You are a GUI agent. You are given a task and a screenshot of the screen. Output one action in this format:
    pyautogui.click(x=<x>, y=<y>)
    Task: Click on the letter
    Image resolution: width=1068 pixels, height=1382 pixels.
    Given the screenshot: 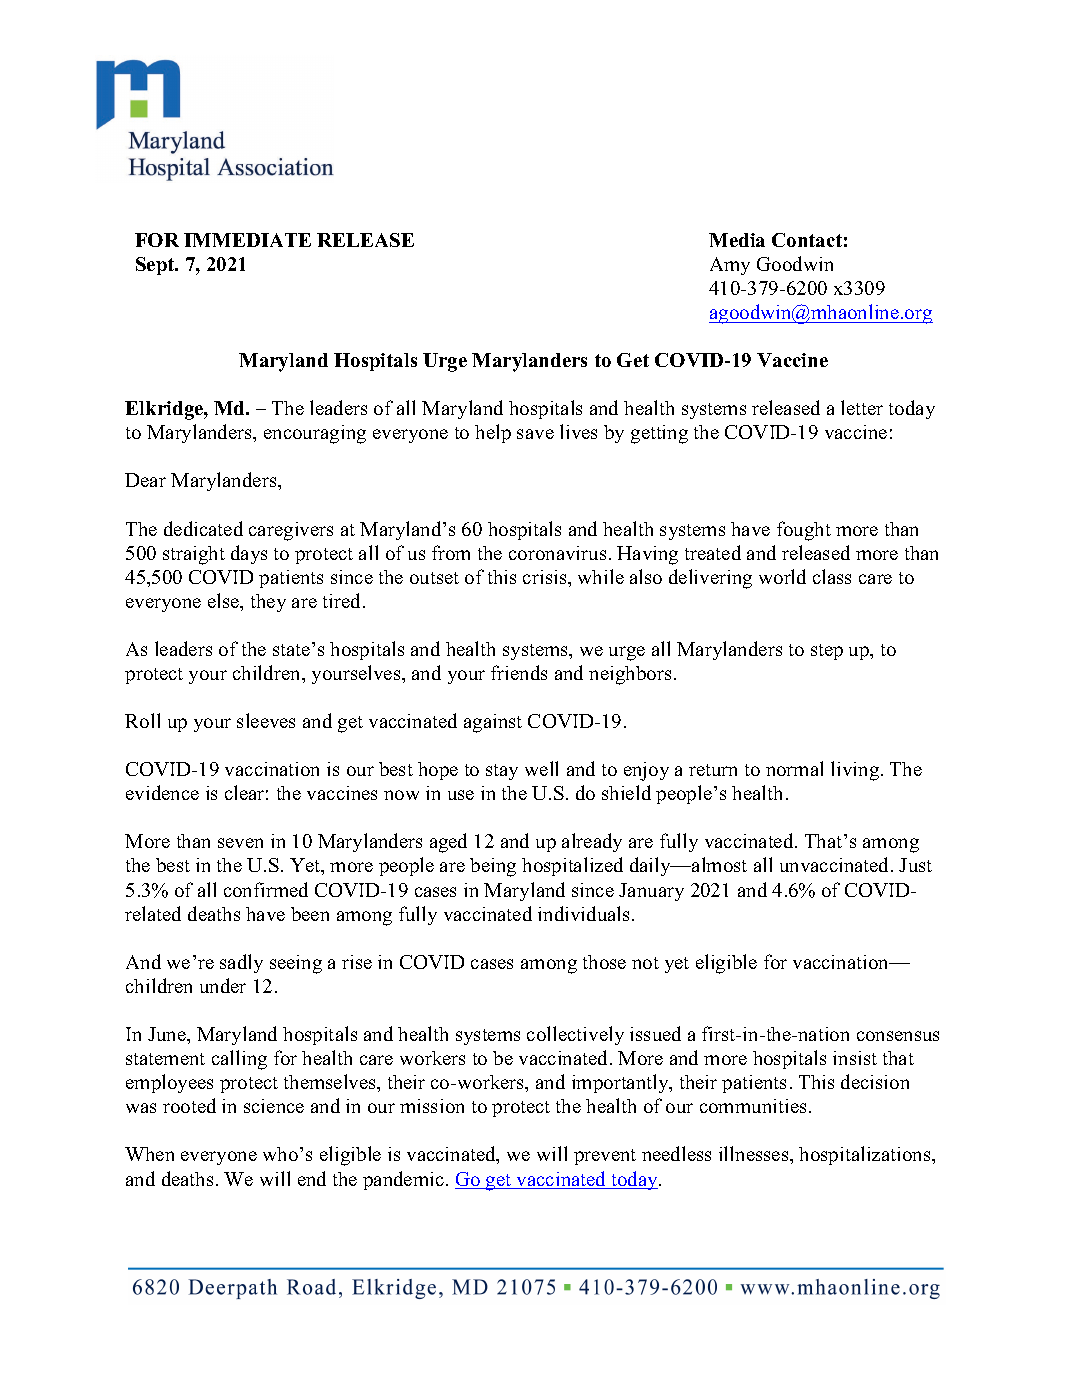 What is the action you would take?
    pyautogui.click(x=862, y=407)
